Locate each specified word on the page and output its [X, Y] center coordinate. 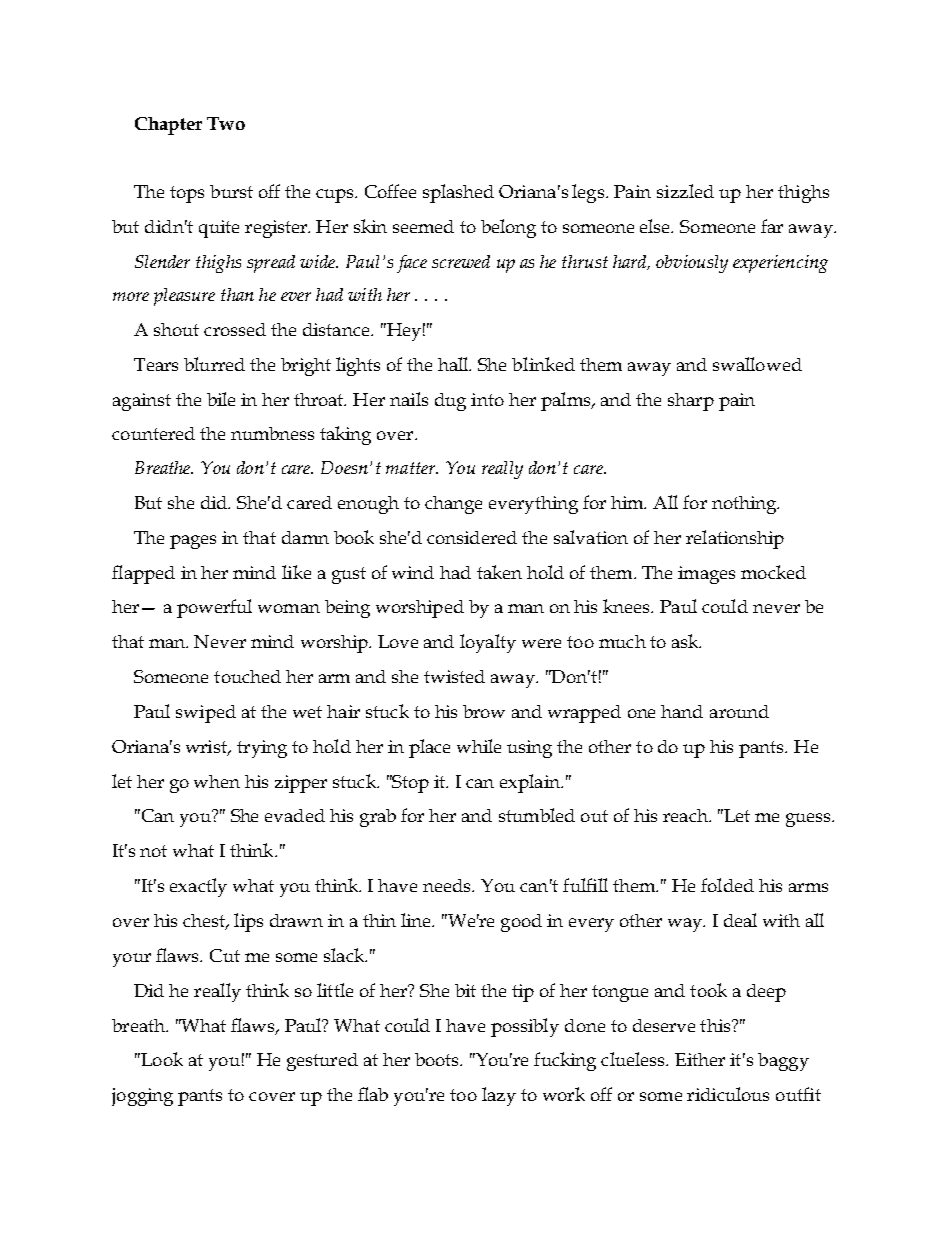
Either [700, 1059]
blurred [214, 364]
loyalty [488, 643]
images [706, 575]
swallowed [757, 364]
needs [448, 885]
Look [161, 1059]
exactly [198, 887]
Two [226, 123]
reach [686, 815]
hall [454, 364]
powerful [214, 608]
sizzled [685, 191]
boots [438, 1059]
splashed [458, 193]
